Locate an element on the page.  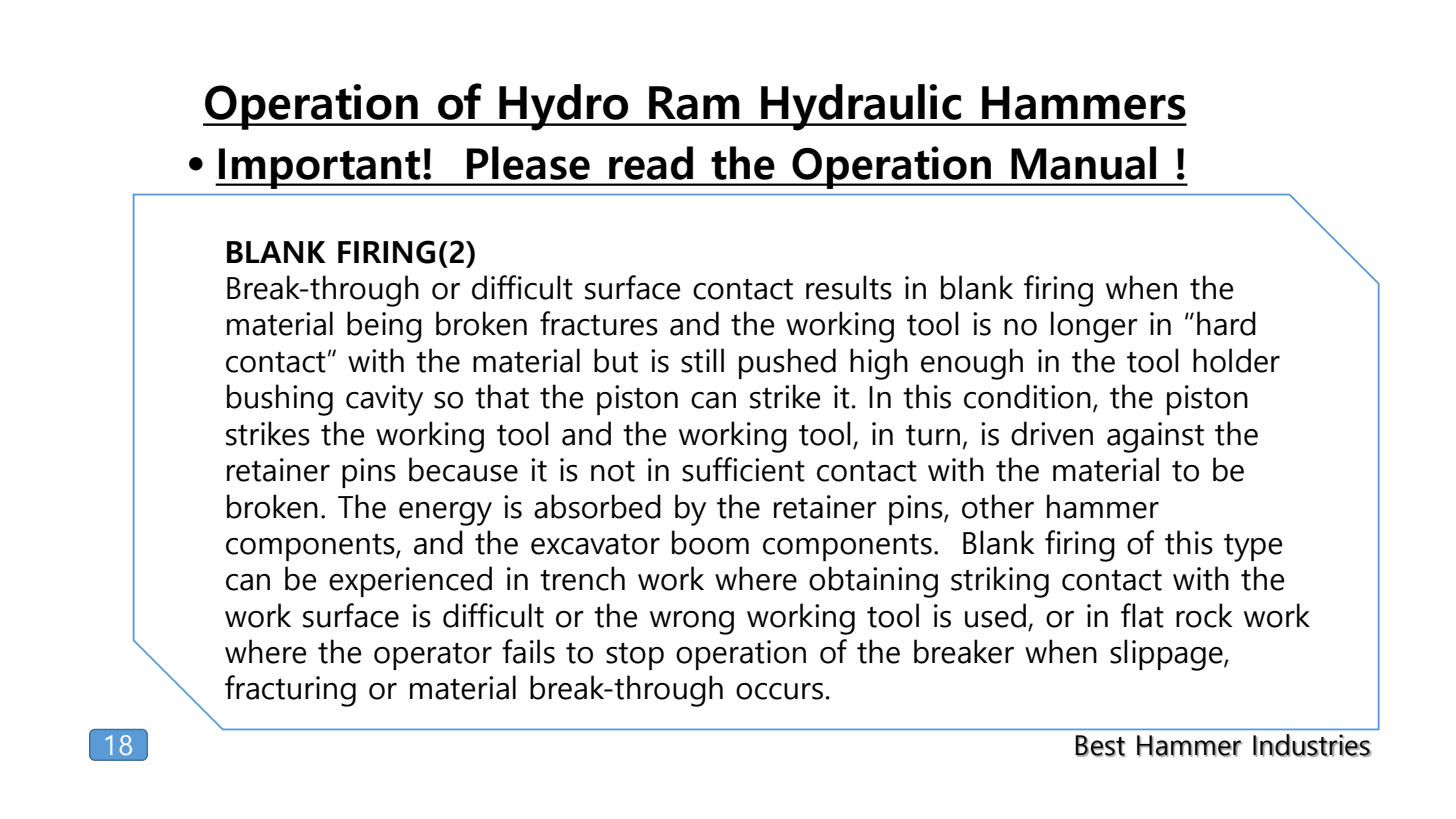
occurs is located at coordinates (779, 691).
